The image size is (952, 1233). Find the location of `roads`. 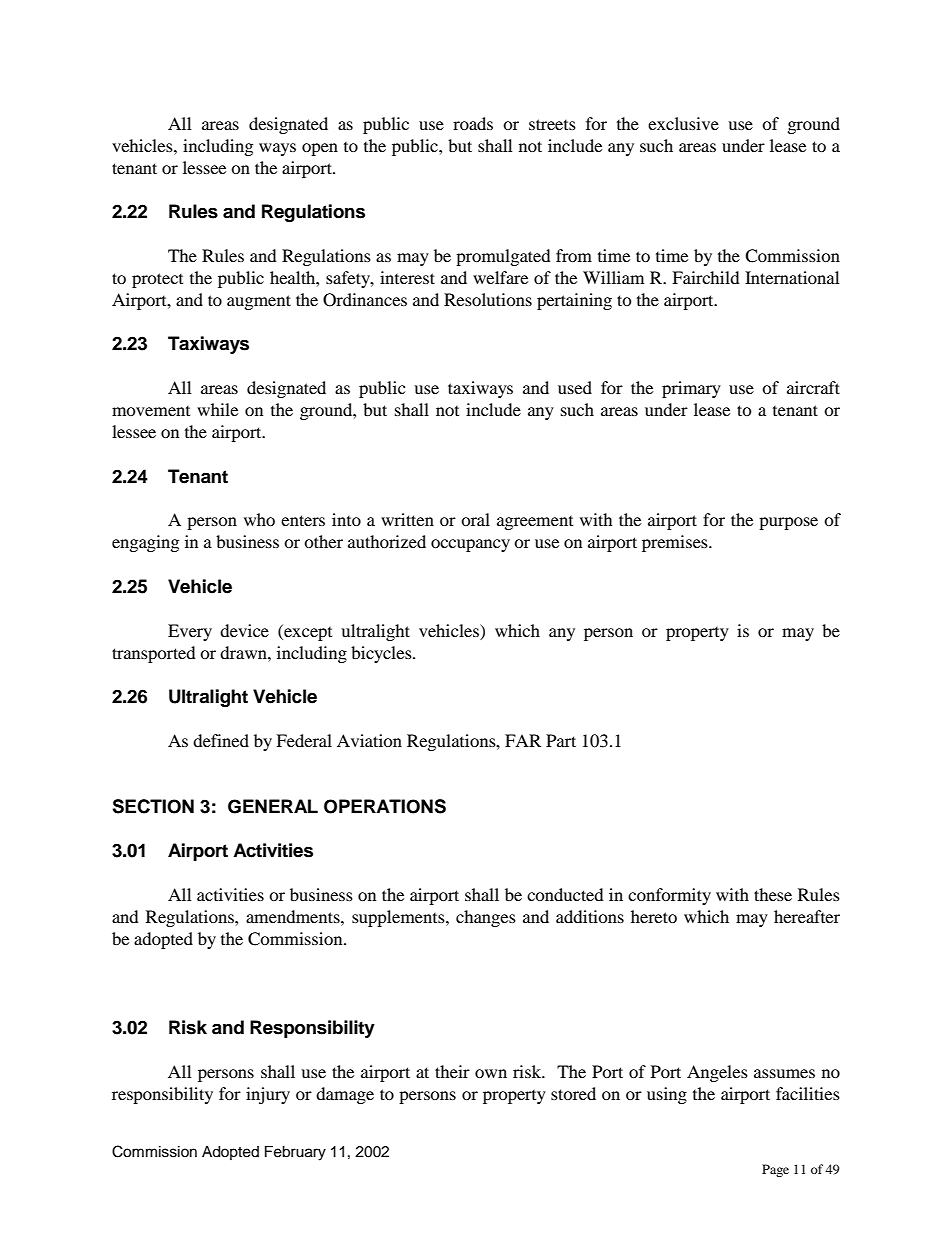

roads is located at coordinates (473, 123).
